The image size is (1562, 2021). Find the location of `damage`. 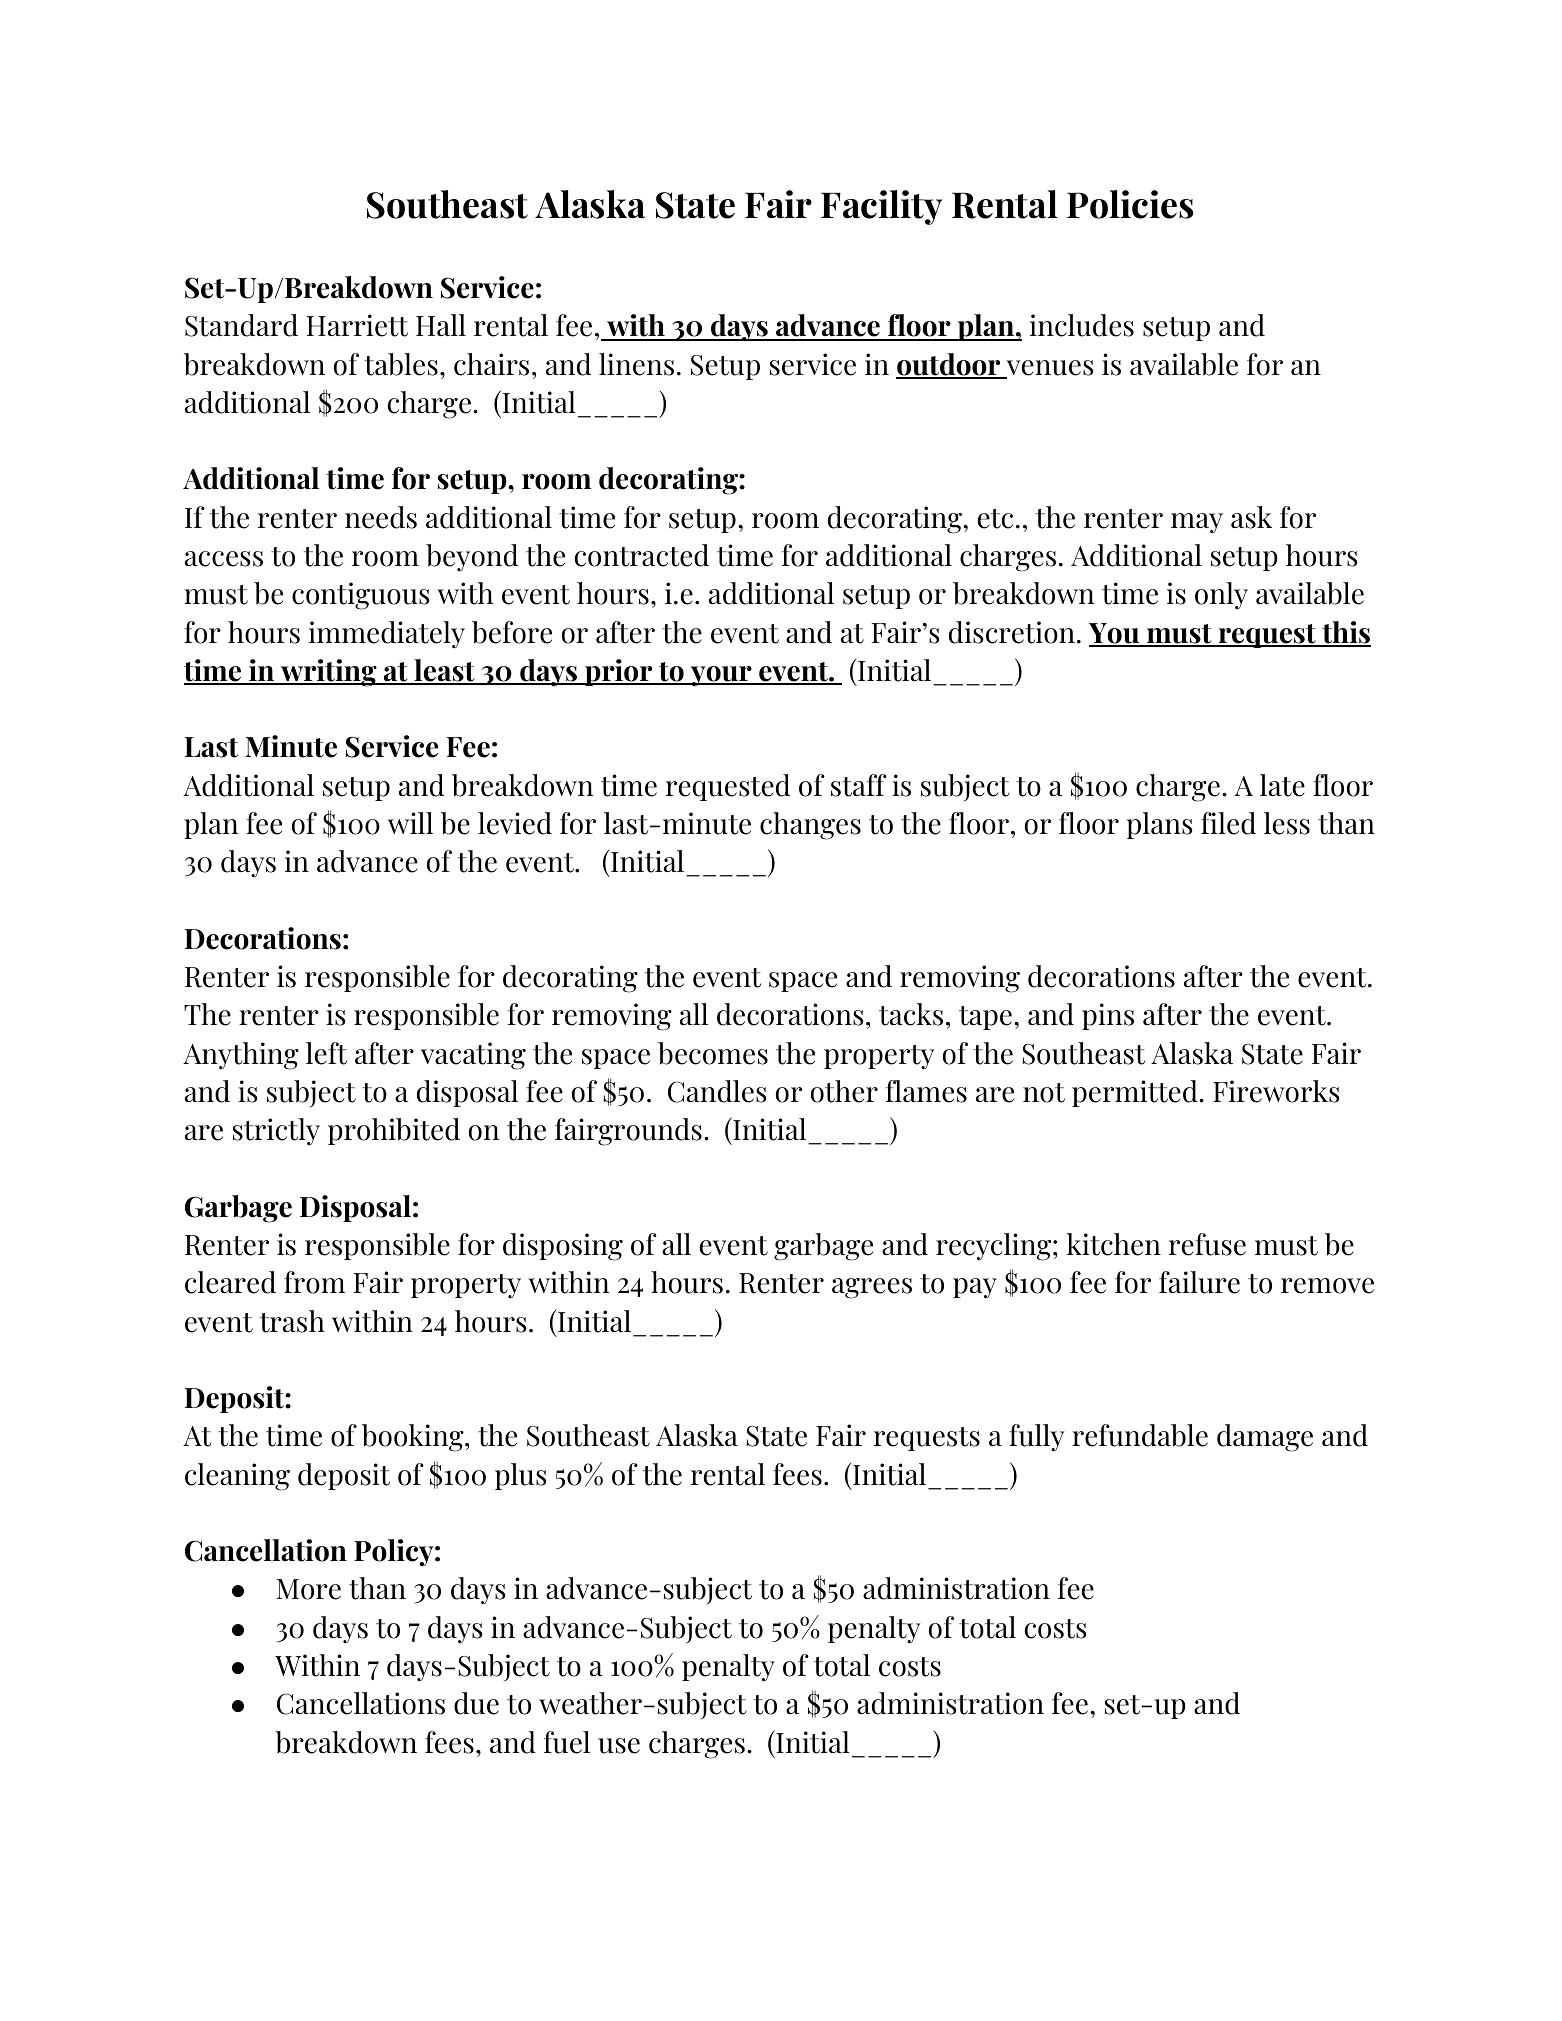

damage is located at coordinates (1265, 1438).
